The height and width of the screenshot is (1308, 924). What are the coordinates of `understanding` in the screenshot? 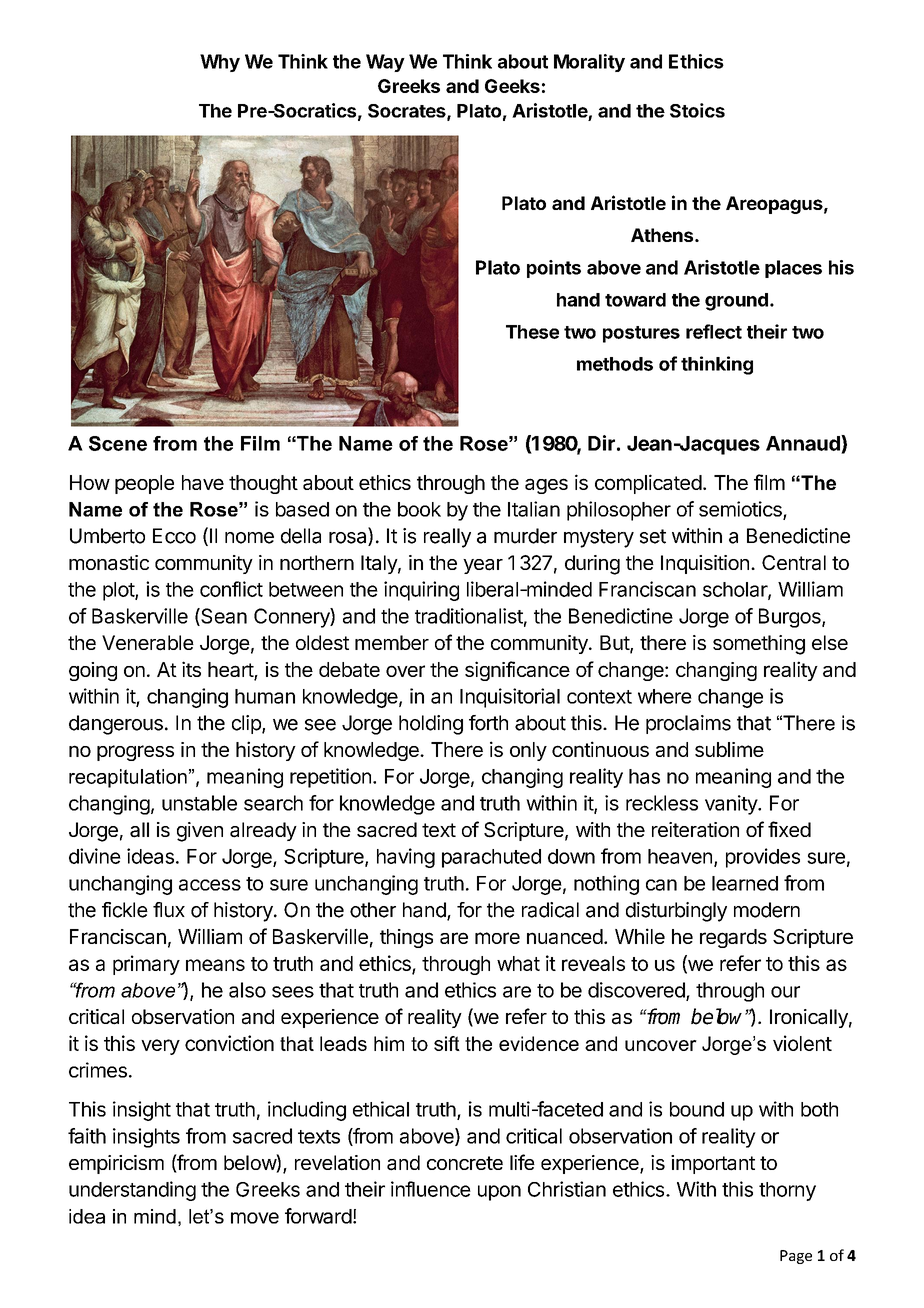 It's located at (132, 1191).
